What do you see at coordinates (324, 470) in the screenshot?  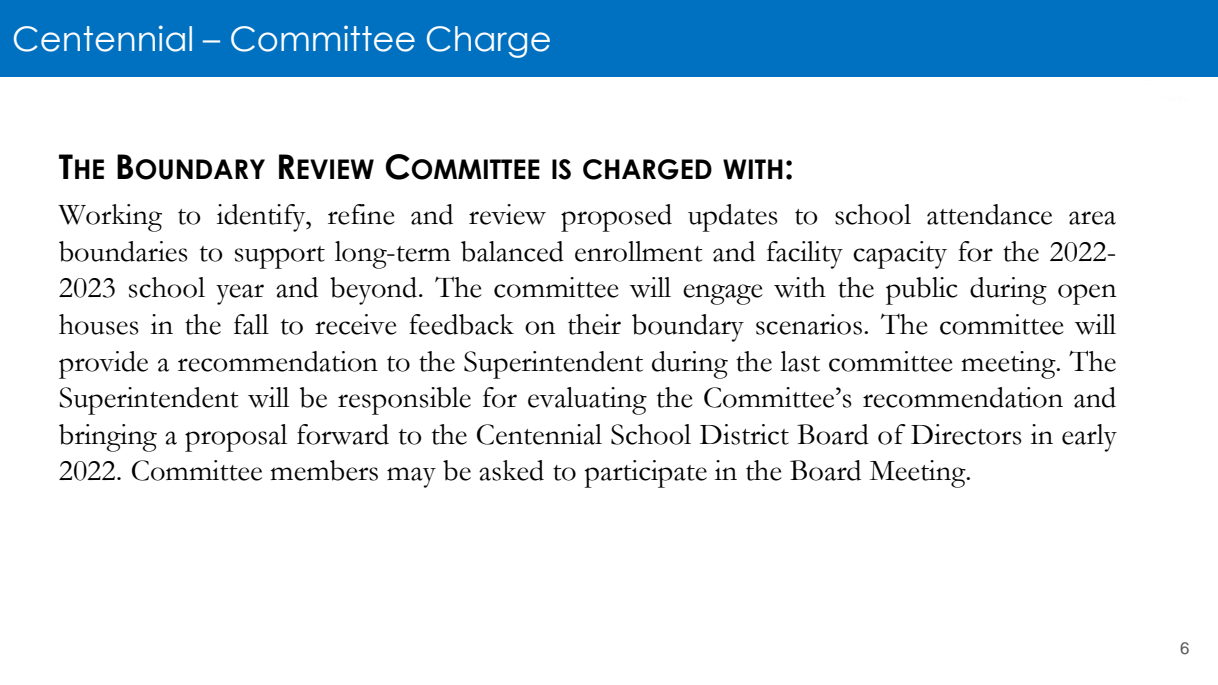 I see `members` at bounding box center [324, 470].
